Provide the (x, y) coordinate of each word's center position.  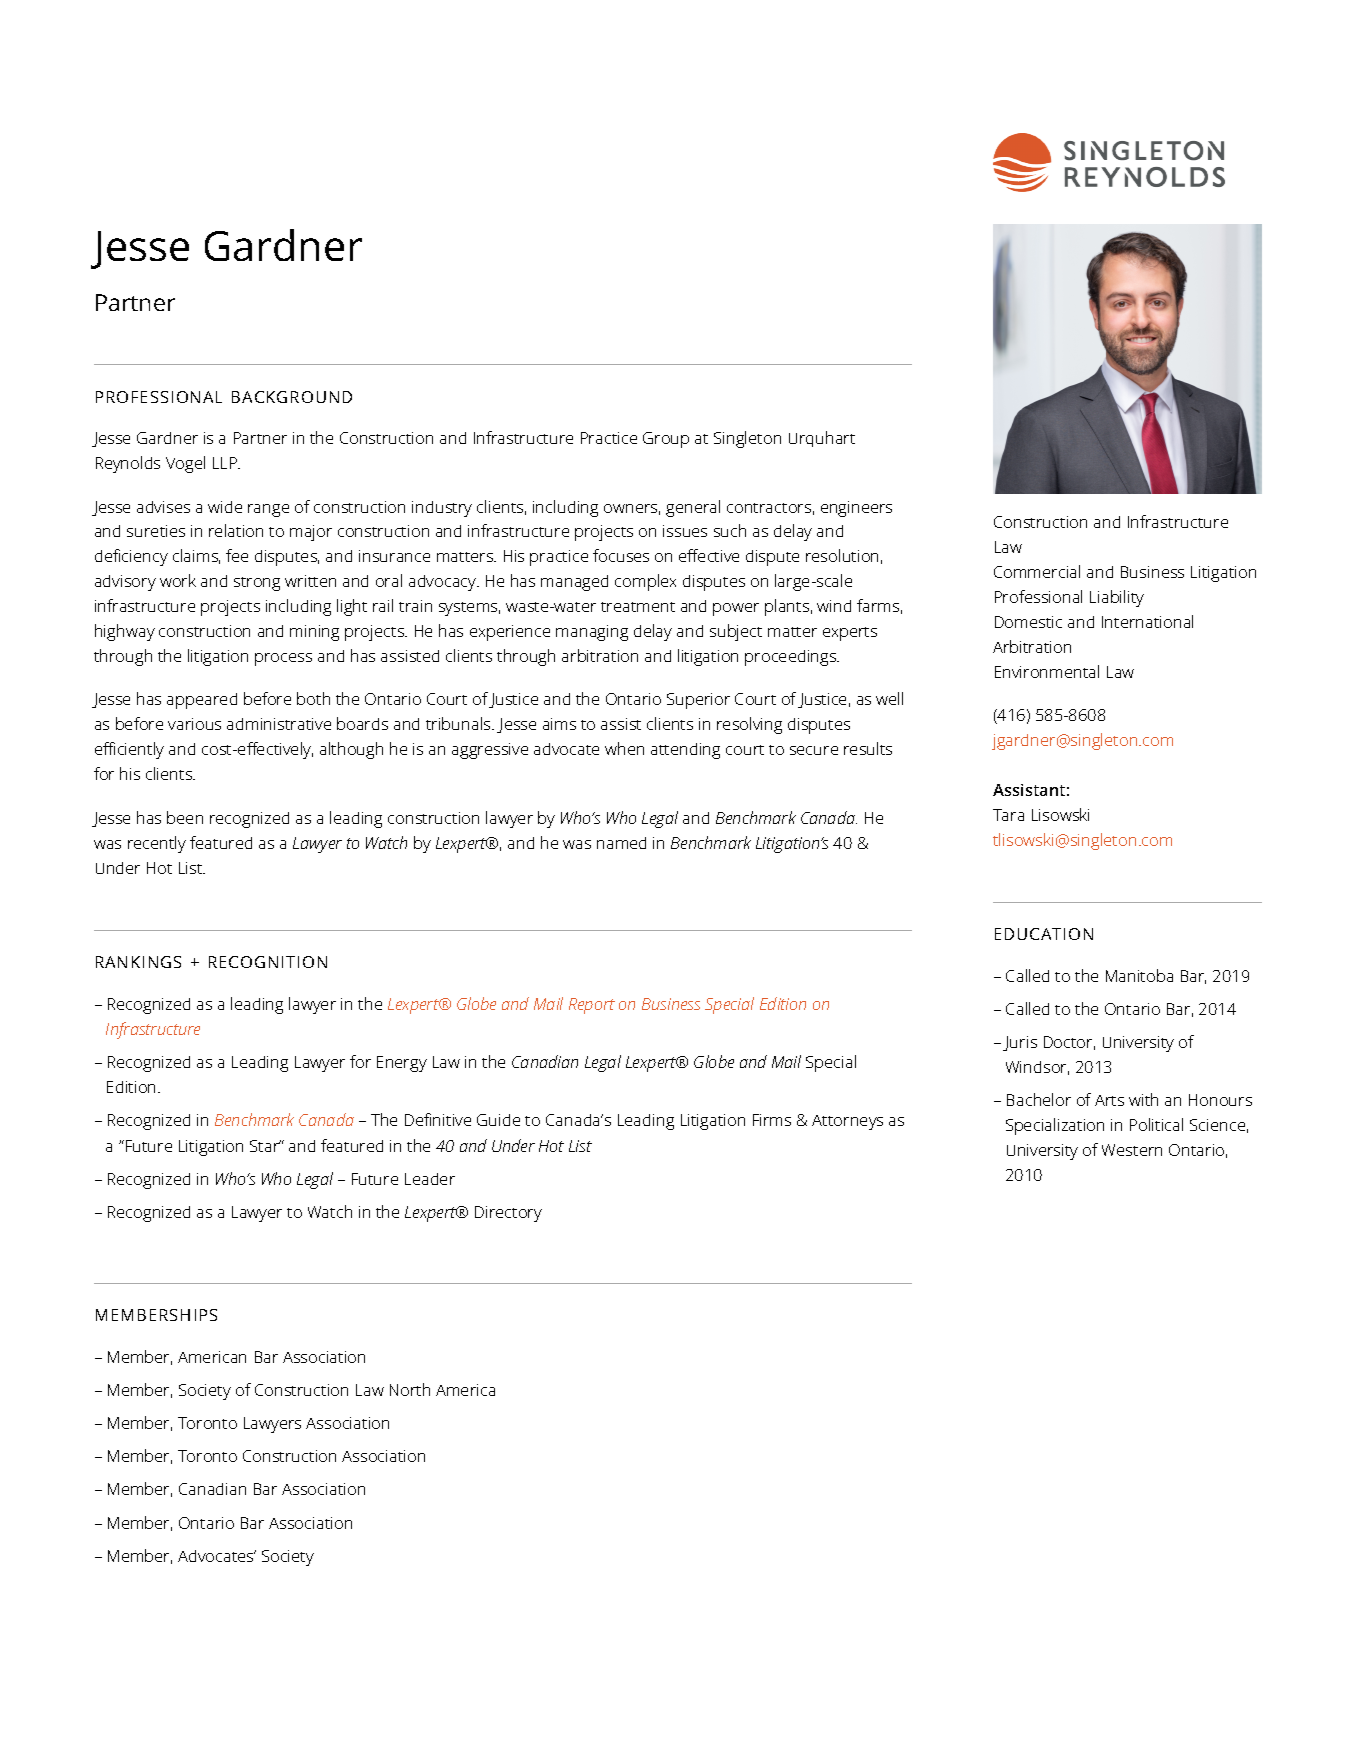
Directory (508, 1214)
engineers (856, 509)
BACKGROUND (292, 397)
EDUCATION (1044, 934)
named (621, 843)
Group (666, 440)
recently (157, 844)
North (410, 1389)
